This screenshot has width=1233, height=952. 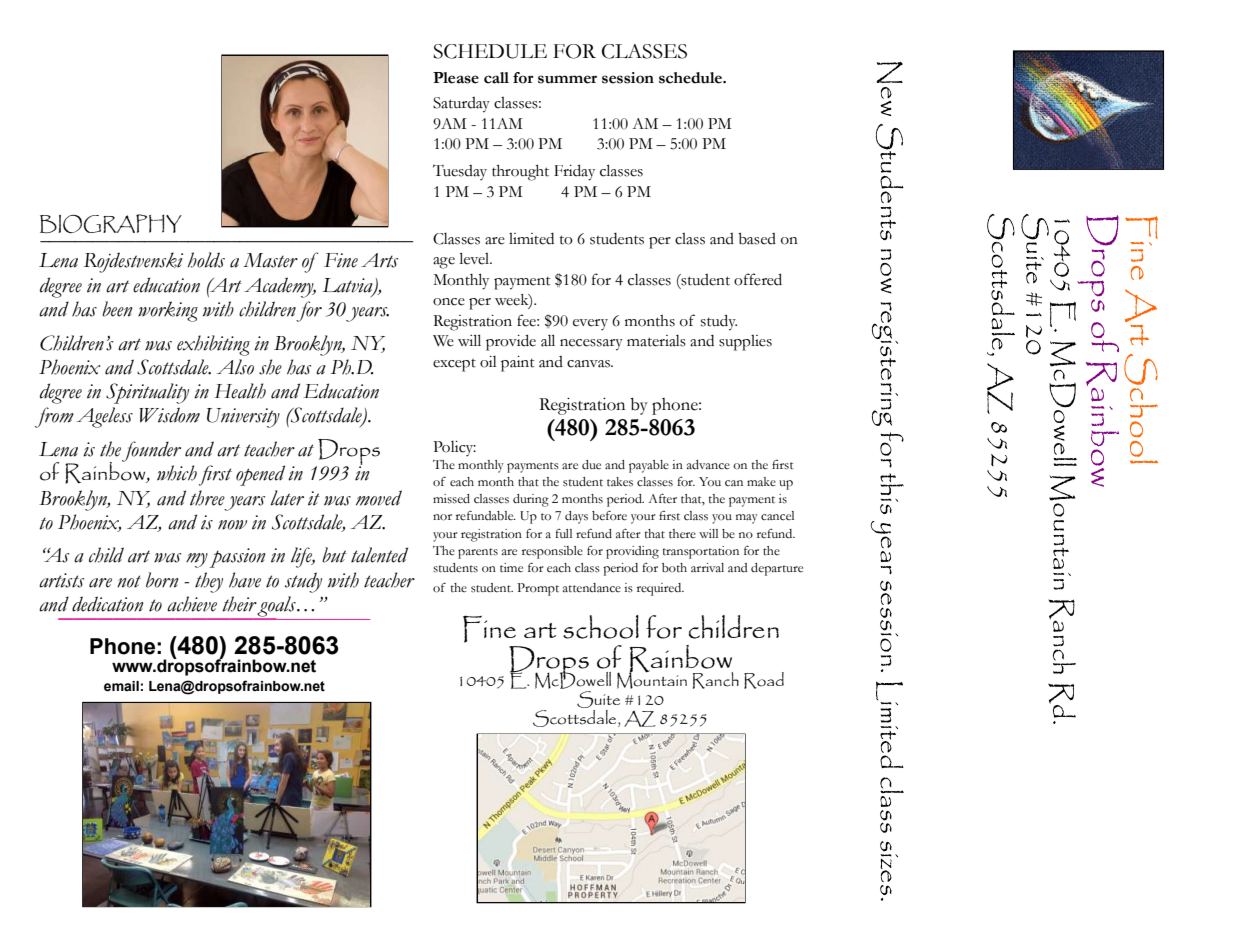 I want to click on Suite, so click(x=598, y=698).
